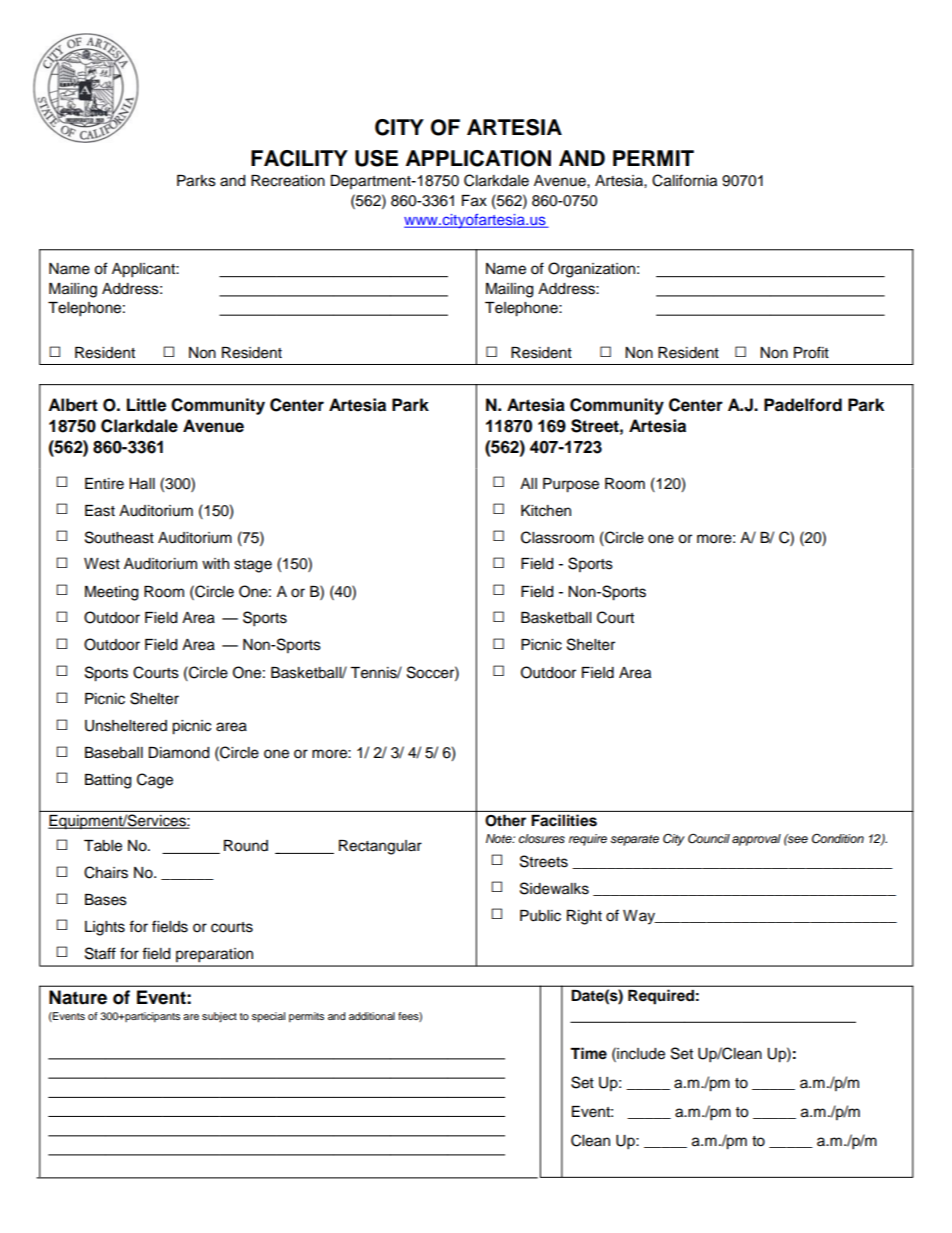  What do you see at coordinates (372, 1016) in the page?
I see `additional` at bounding box center [372, 1016].
